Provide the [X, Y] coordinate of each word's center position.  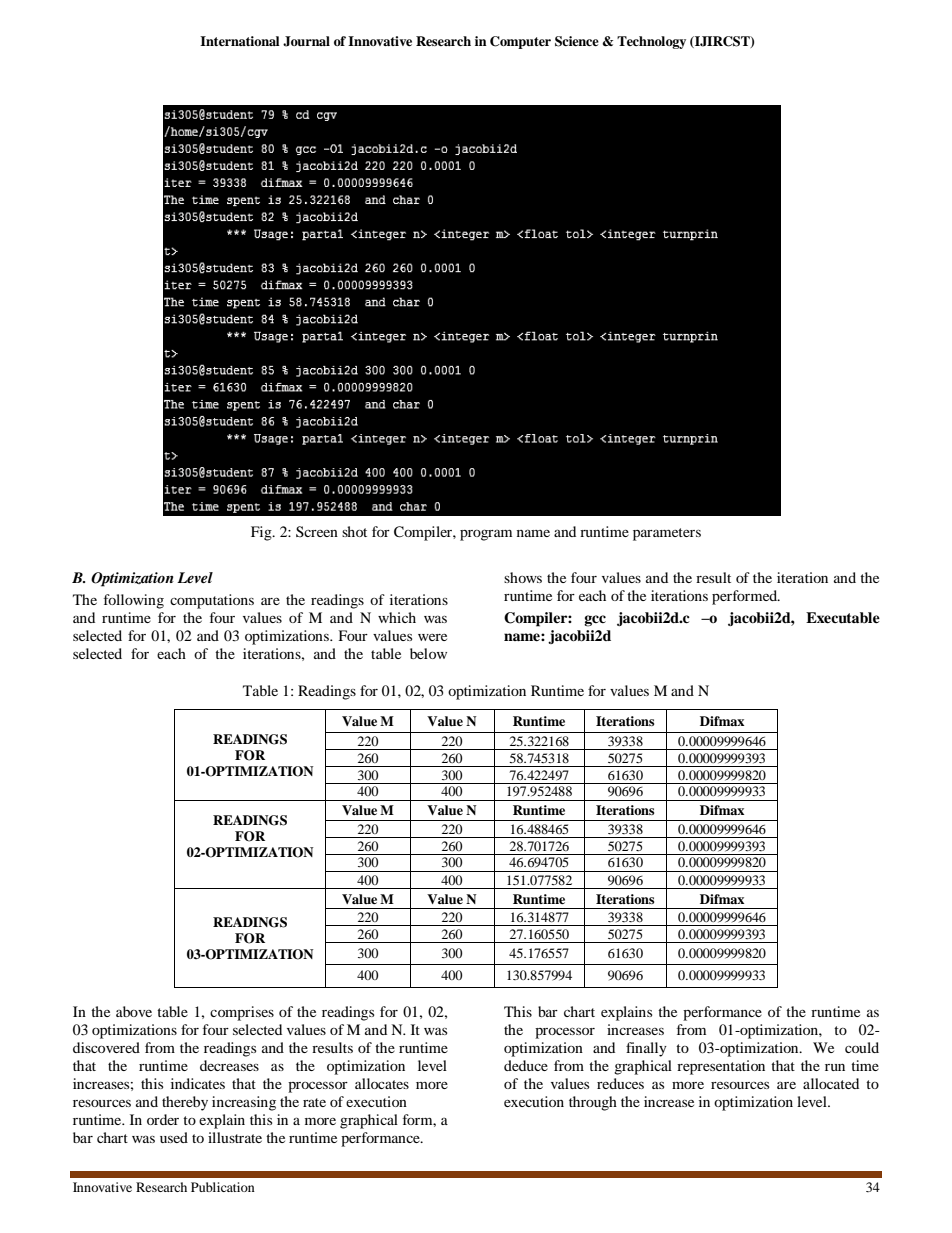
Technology [651, 42]
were [432, 637]
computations [212, 601]
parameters [667, 534]
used [174, 1137]
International [240, 41]
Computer [520, 42]
